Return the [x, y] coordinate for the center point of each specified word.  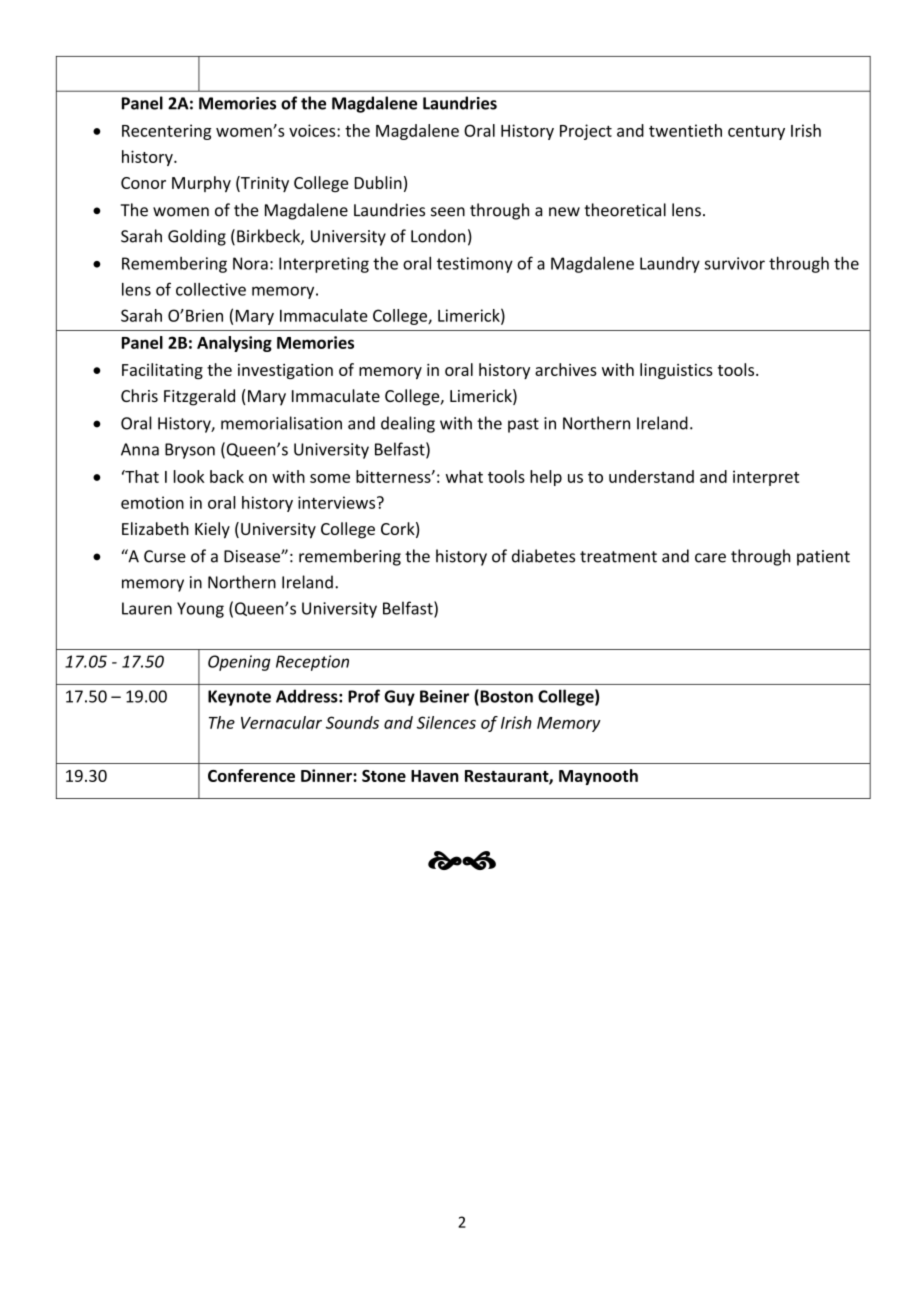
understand [651, 476]
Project [586, 132]
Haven [435, 776]
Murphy [201, 184]
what [464, 476]
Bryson [190, 451]
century [756, 133]
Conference [251, 775]
